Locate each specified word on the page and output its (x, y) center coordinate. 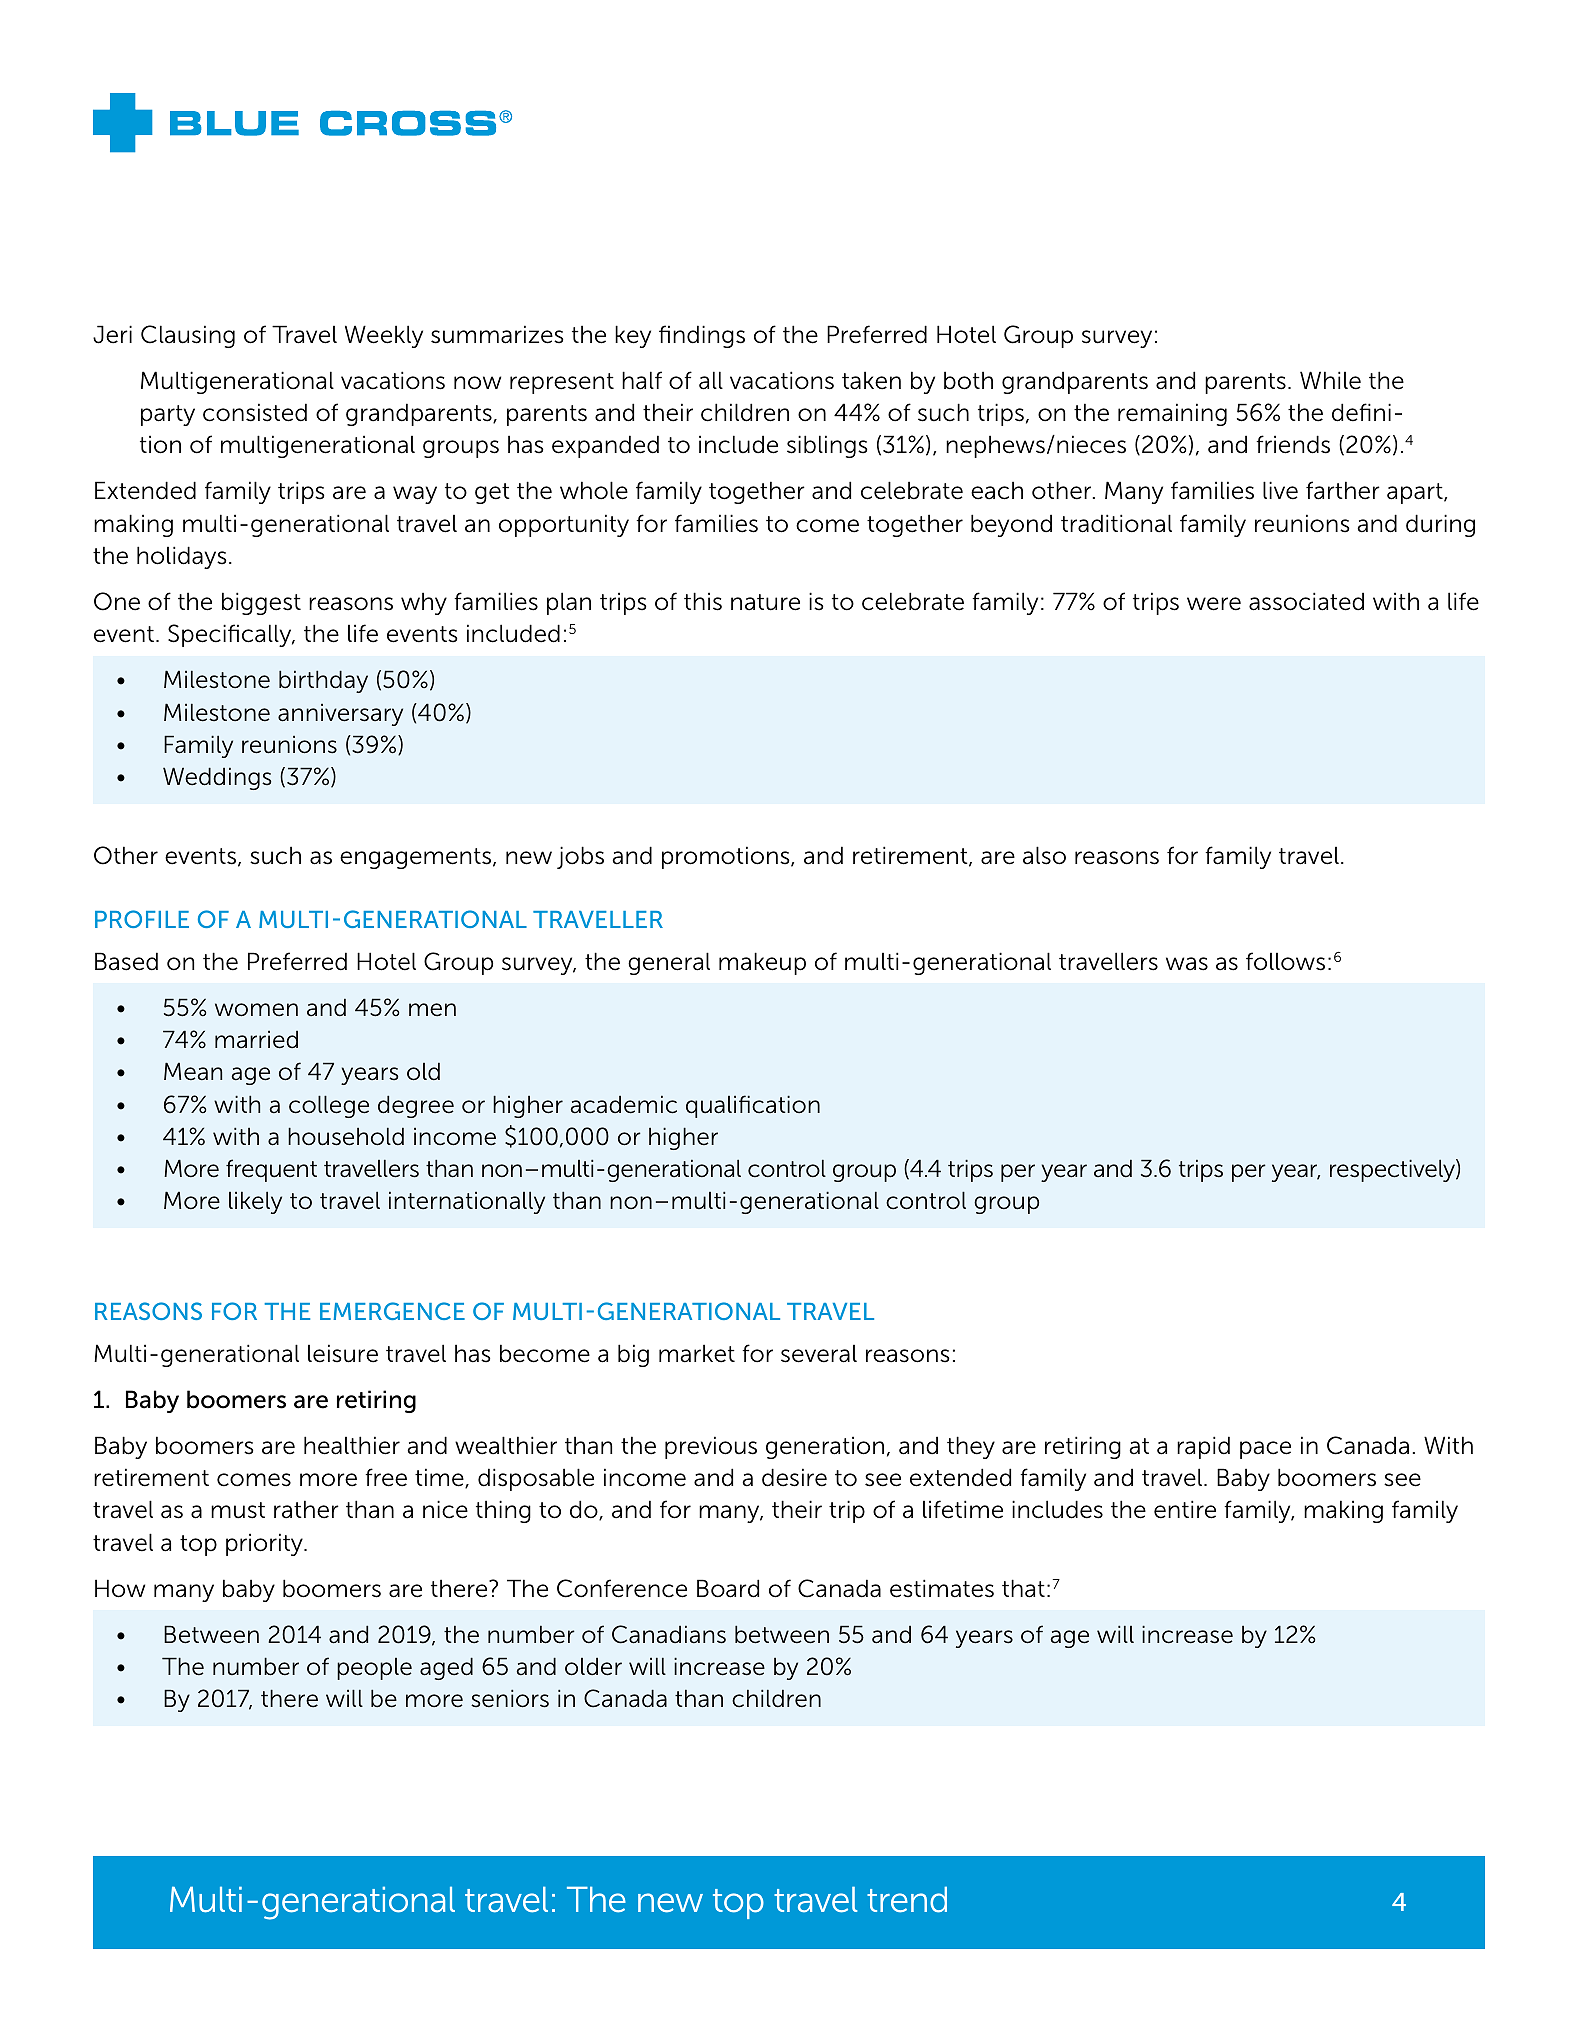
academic (623, 1104)
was (1187, 964)
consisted (255, 412)
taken (871, 380)
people (374, 1669)
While (1330, 380)
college (329, 1106)
